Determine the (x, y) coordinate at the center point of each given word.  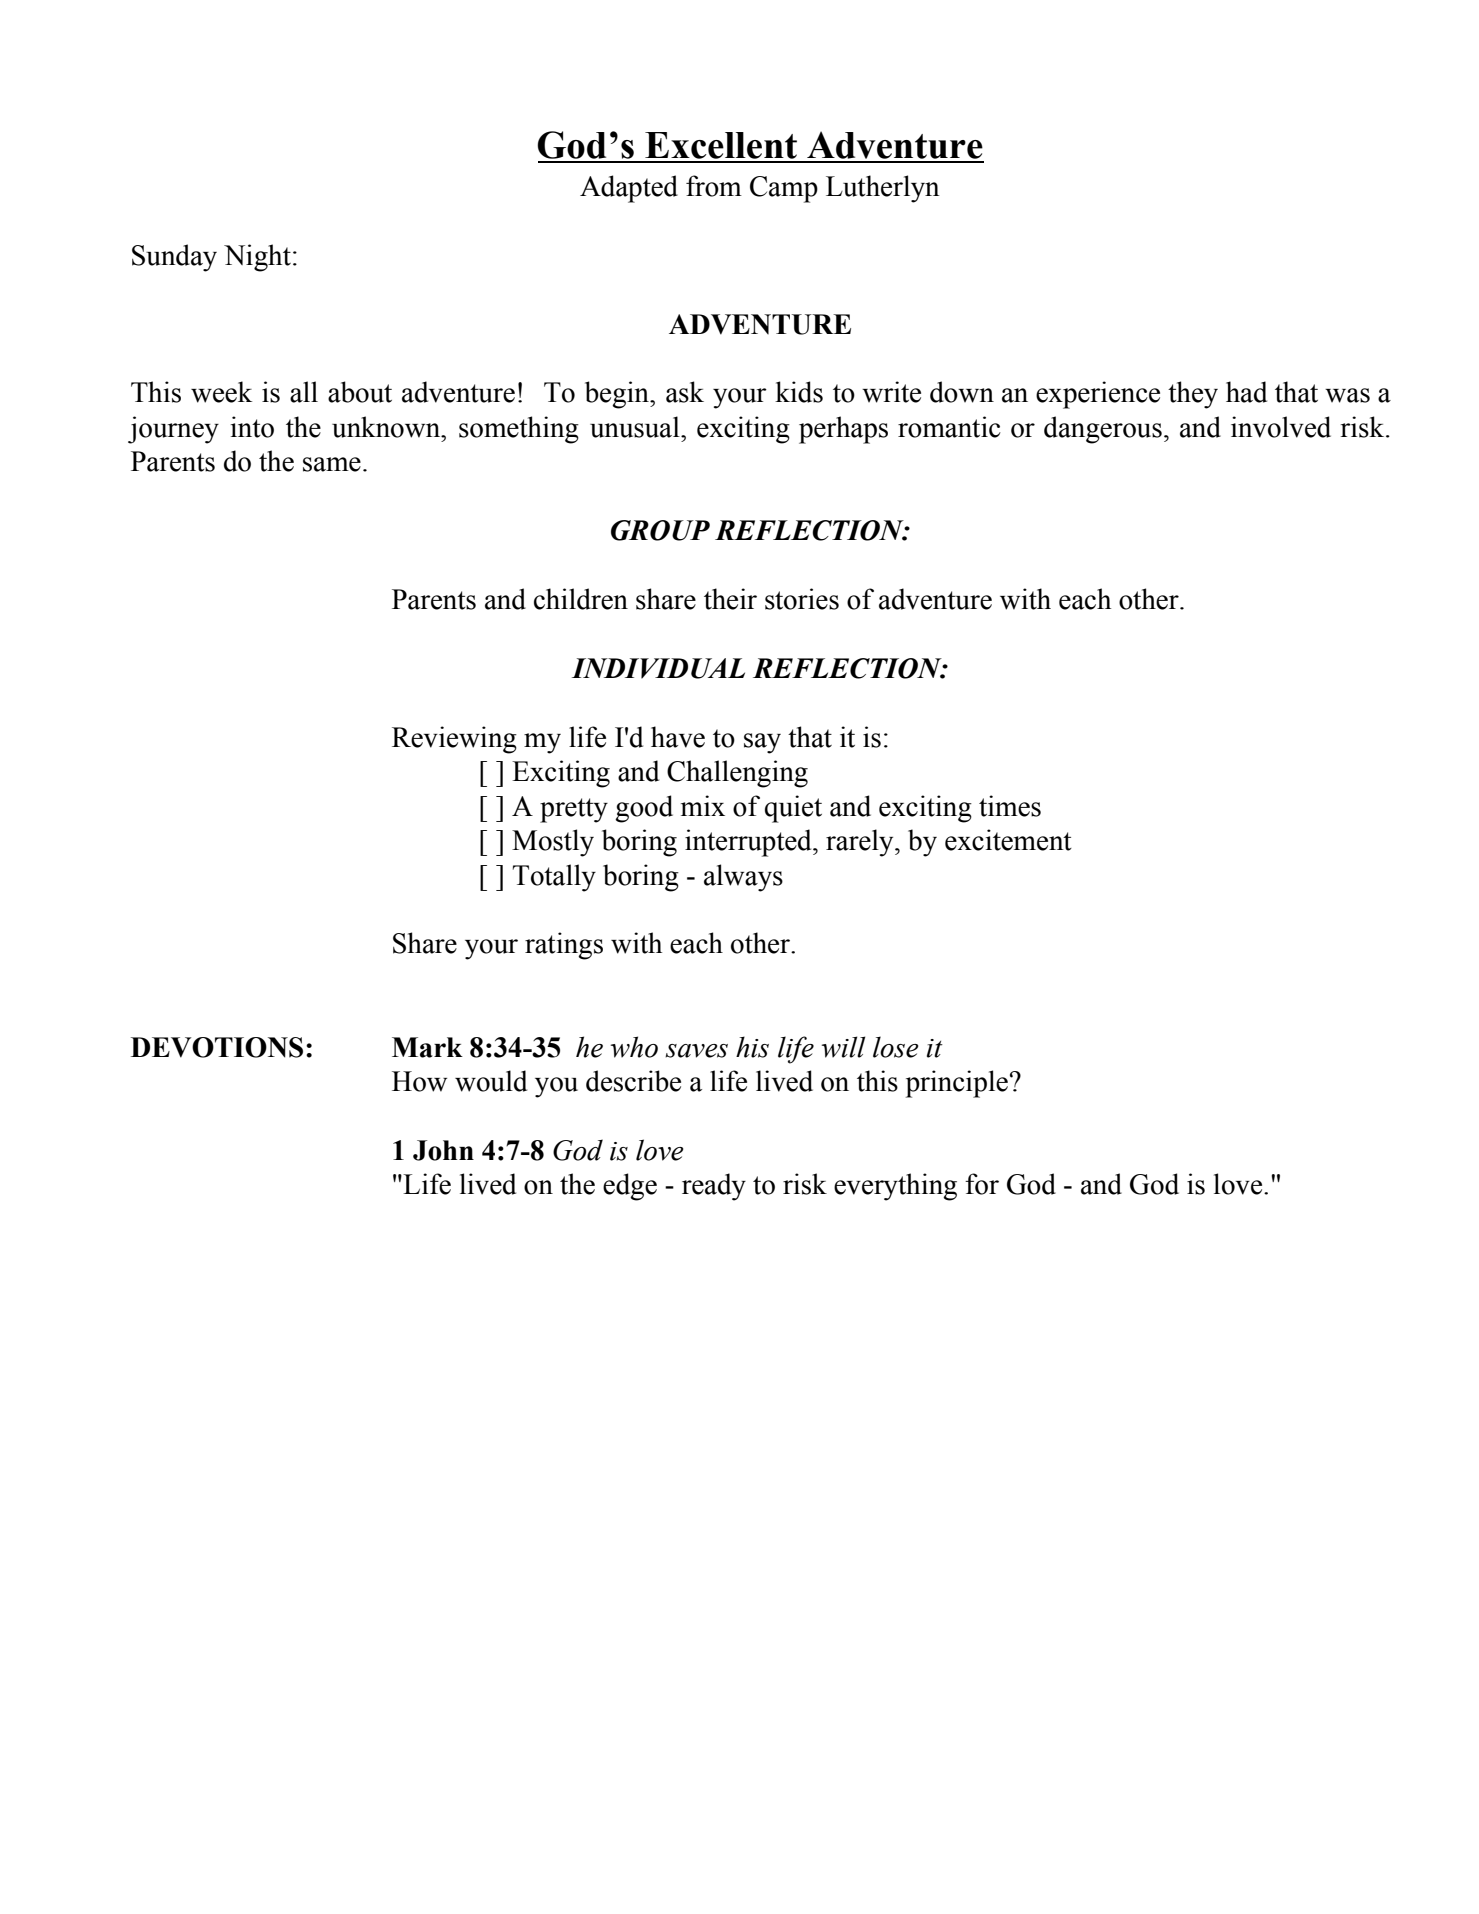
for (982, 1184)
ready (714, 1187)
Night (257, 258)
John (443, 1150)
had (1246, 392)
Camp (784, 189)
